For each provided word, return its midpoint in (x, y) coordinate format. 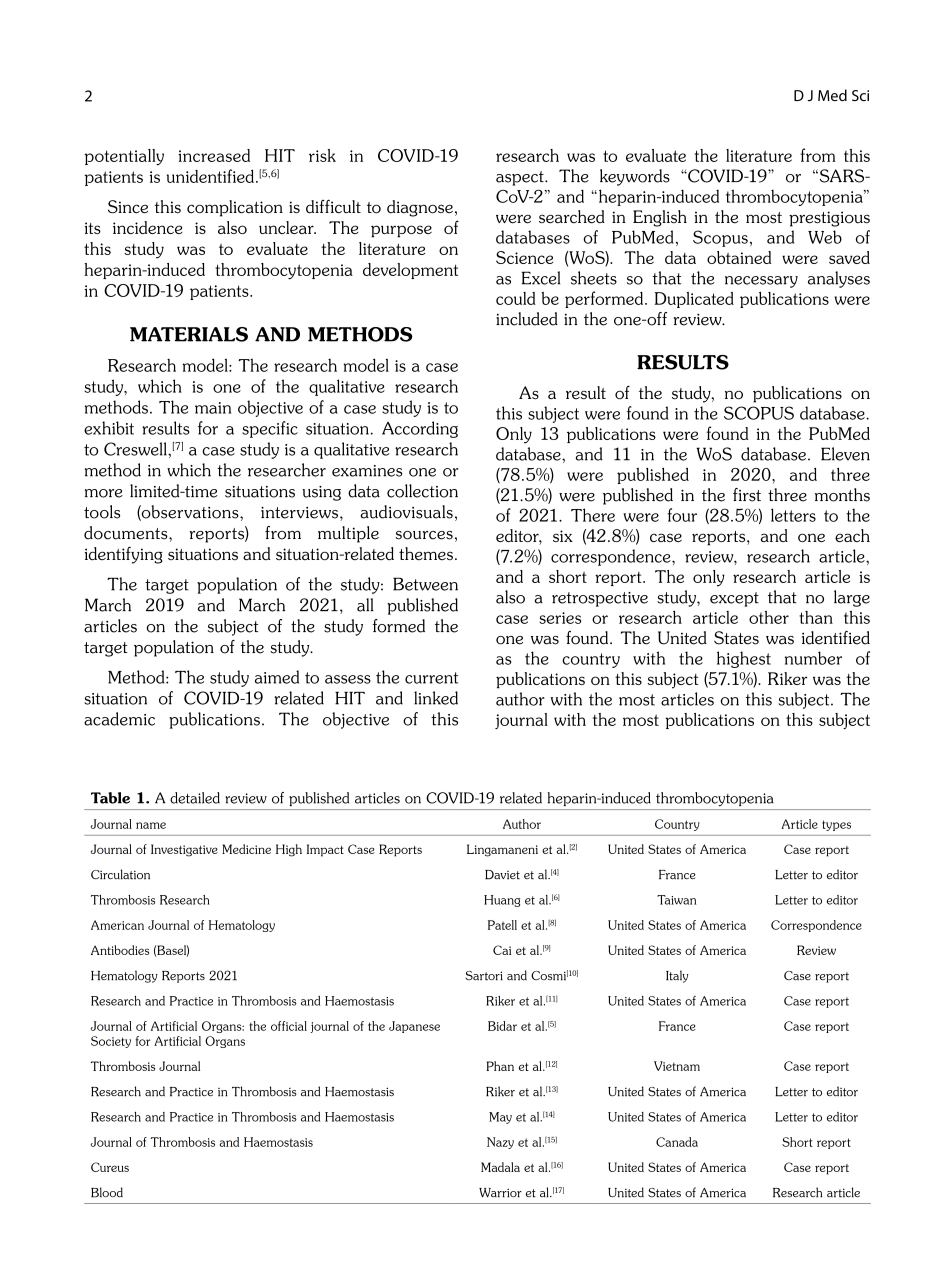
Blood (107, 1192)
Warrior (500, 1193)
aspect (521, 178)
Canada (677, 1142)
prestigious (829, 219)
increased (214, 155)
